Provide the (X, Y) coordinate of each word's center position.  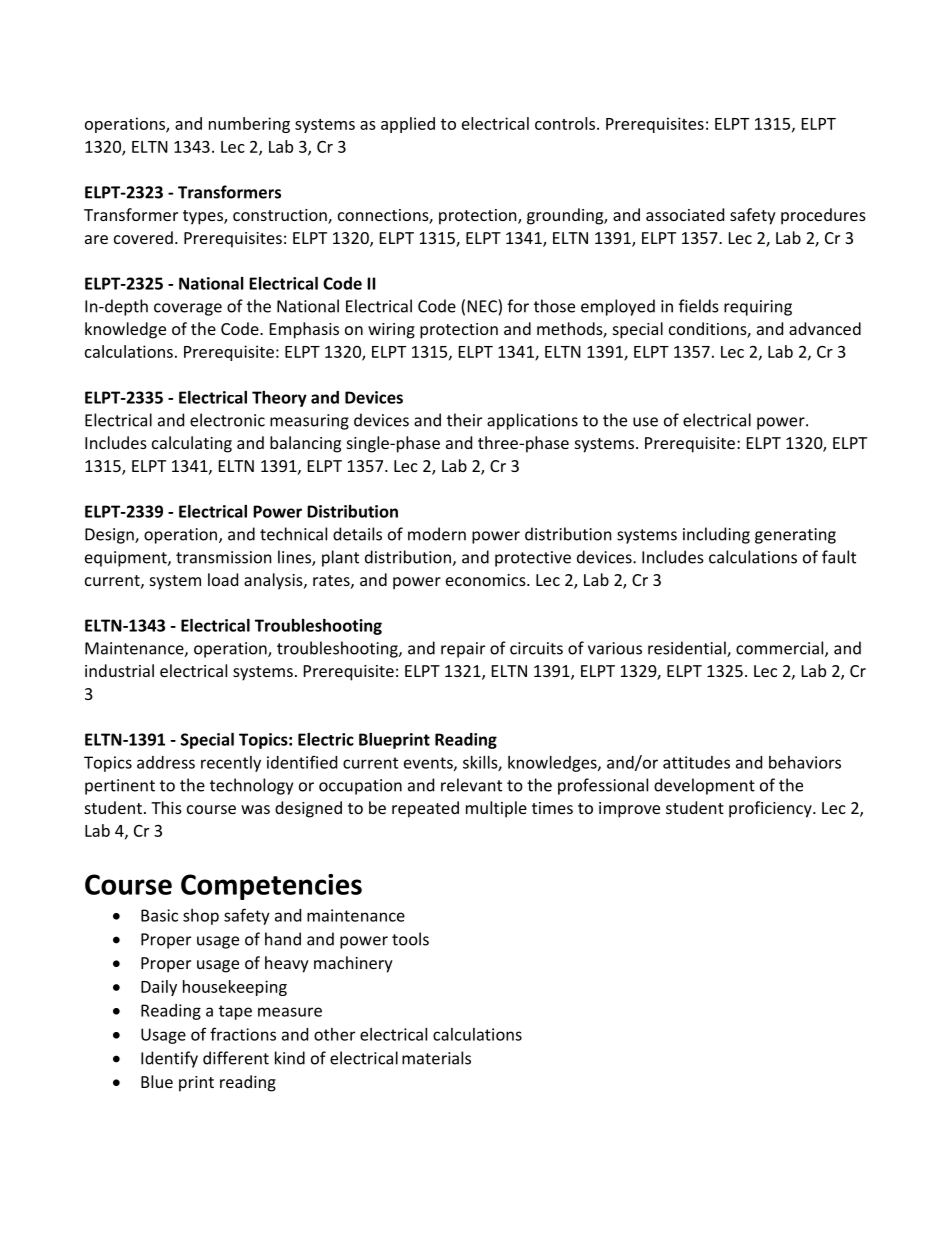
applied (408, 125)
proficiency (771, 809)
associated (685, 214)
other (334, 1034)
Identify (169, 1059)
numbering (249, 125)
